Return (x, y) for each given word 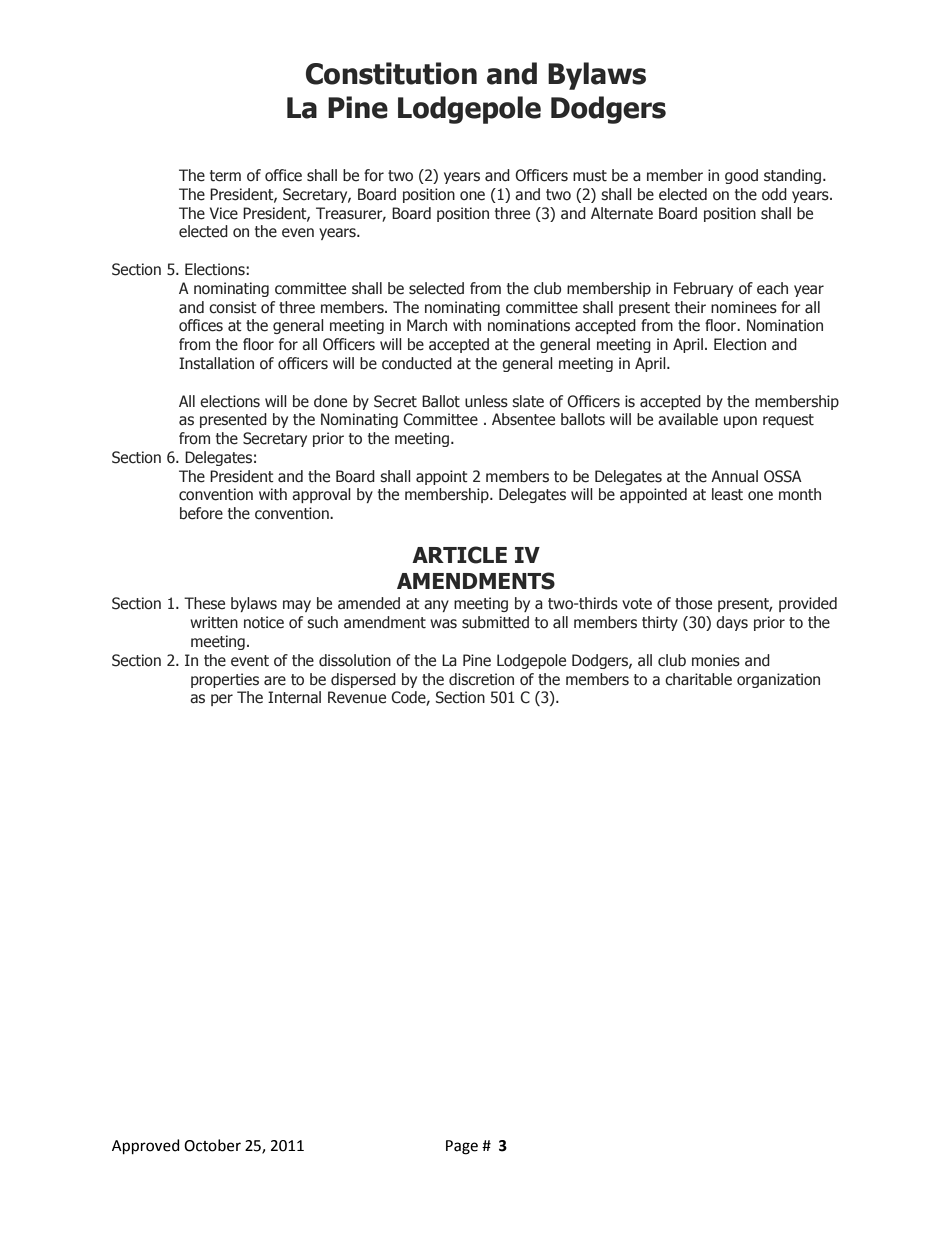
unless (486, 401)
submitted (495, 622)
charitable (698, 679)
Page (462, 1147)
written (214, 622)
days (732, 623)
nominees (744, 307)
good (741, 176)
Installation (216, 363)
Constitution (391, 73)
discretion (481, 679)
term (225, 176)
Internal (294, 697)
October (212, 1145)
